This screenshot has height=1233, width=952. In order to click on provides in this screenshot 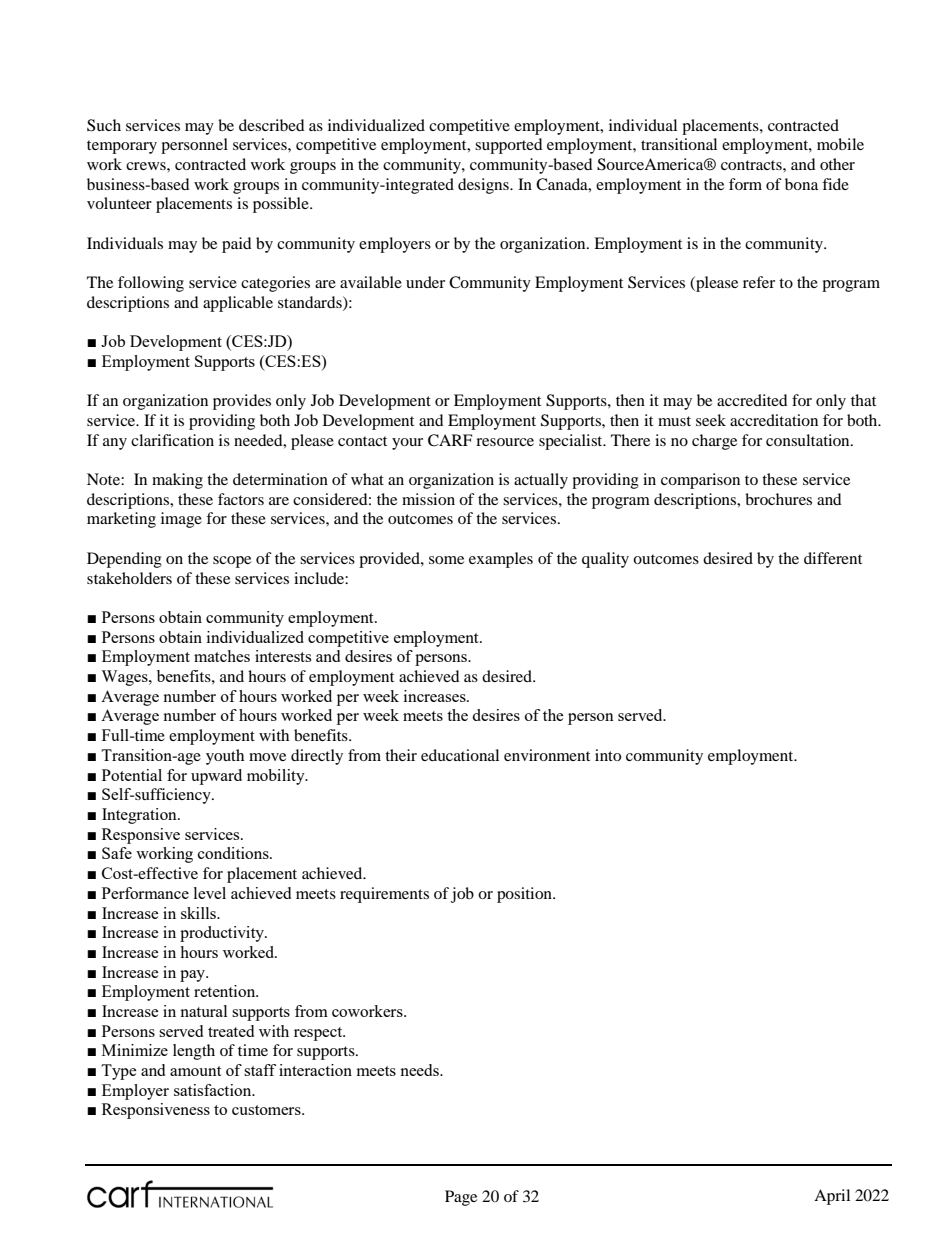, I will do `click(242, 402)`.
